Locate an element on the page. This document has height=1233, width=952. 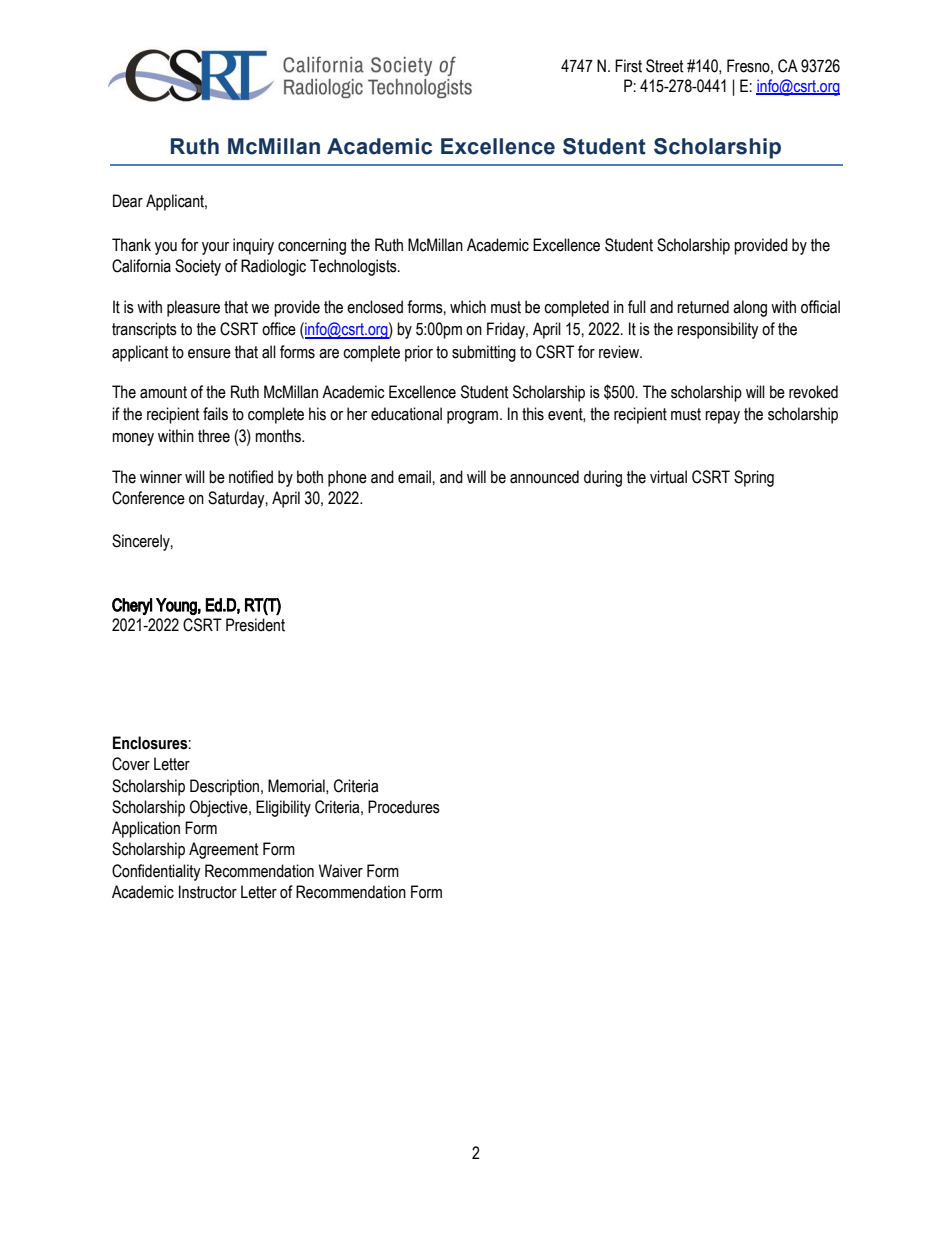
submitting is located at coordinates (484, 353).
